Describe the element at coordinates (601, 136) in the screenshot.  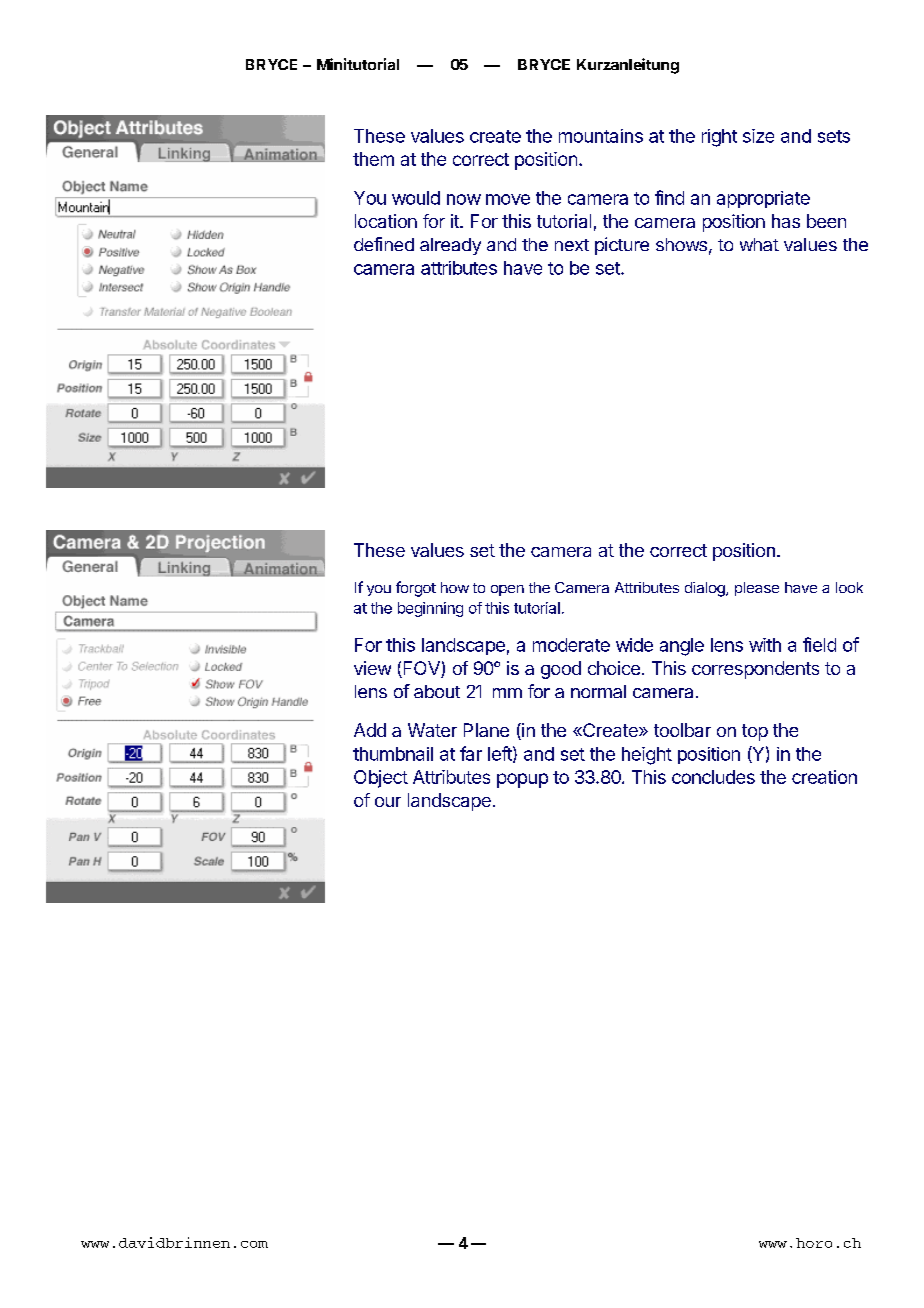
I see `mountains` at that location.
